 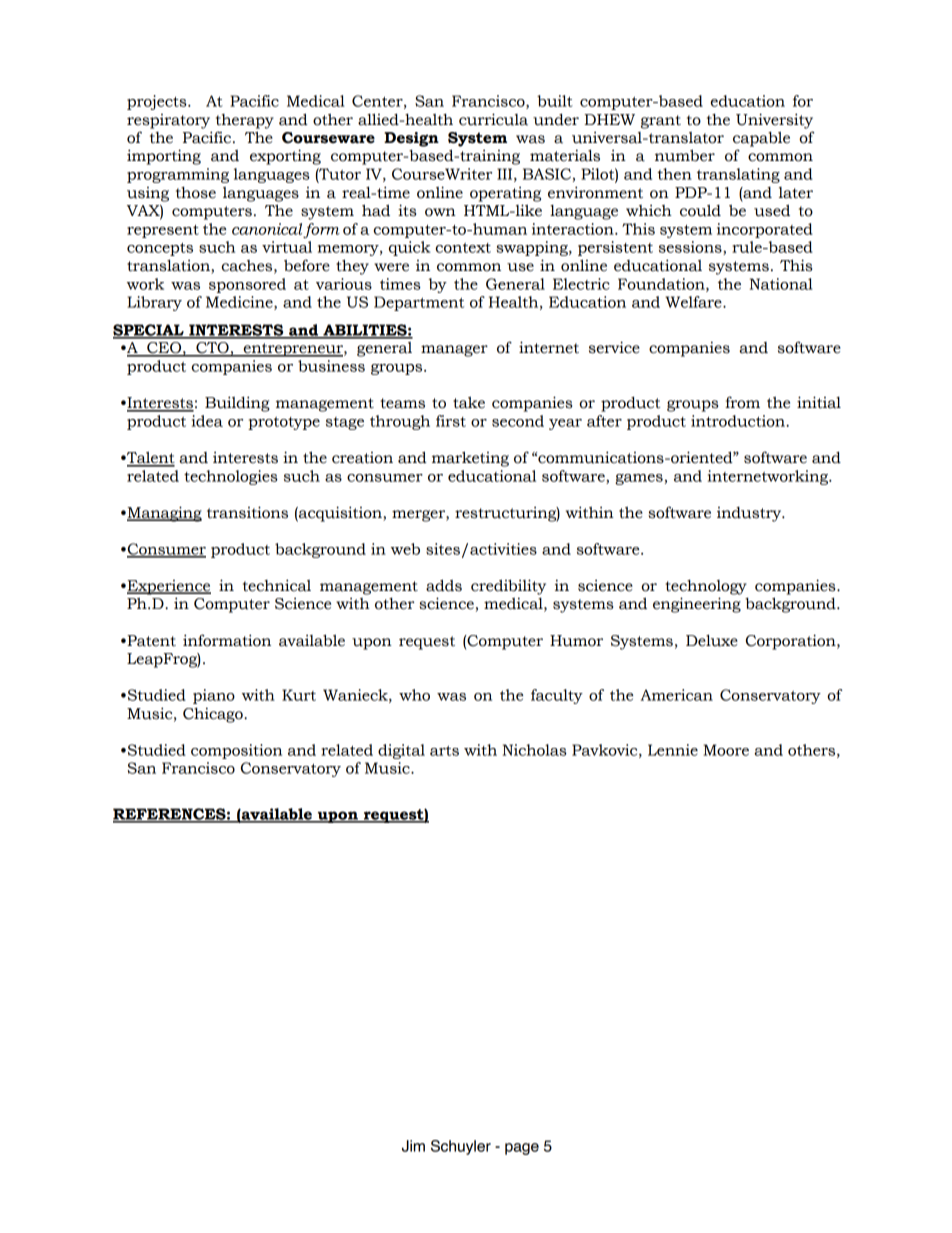 I want to click on introduction, so click(x=739, y=421).
